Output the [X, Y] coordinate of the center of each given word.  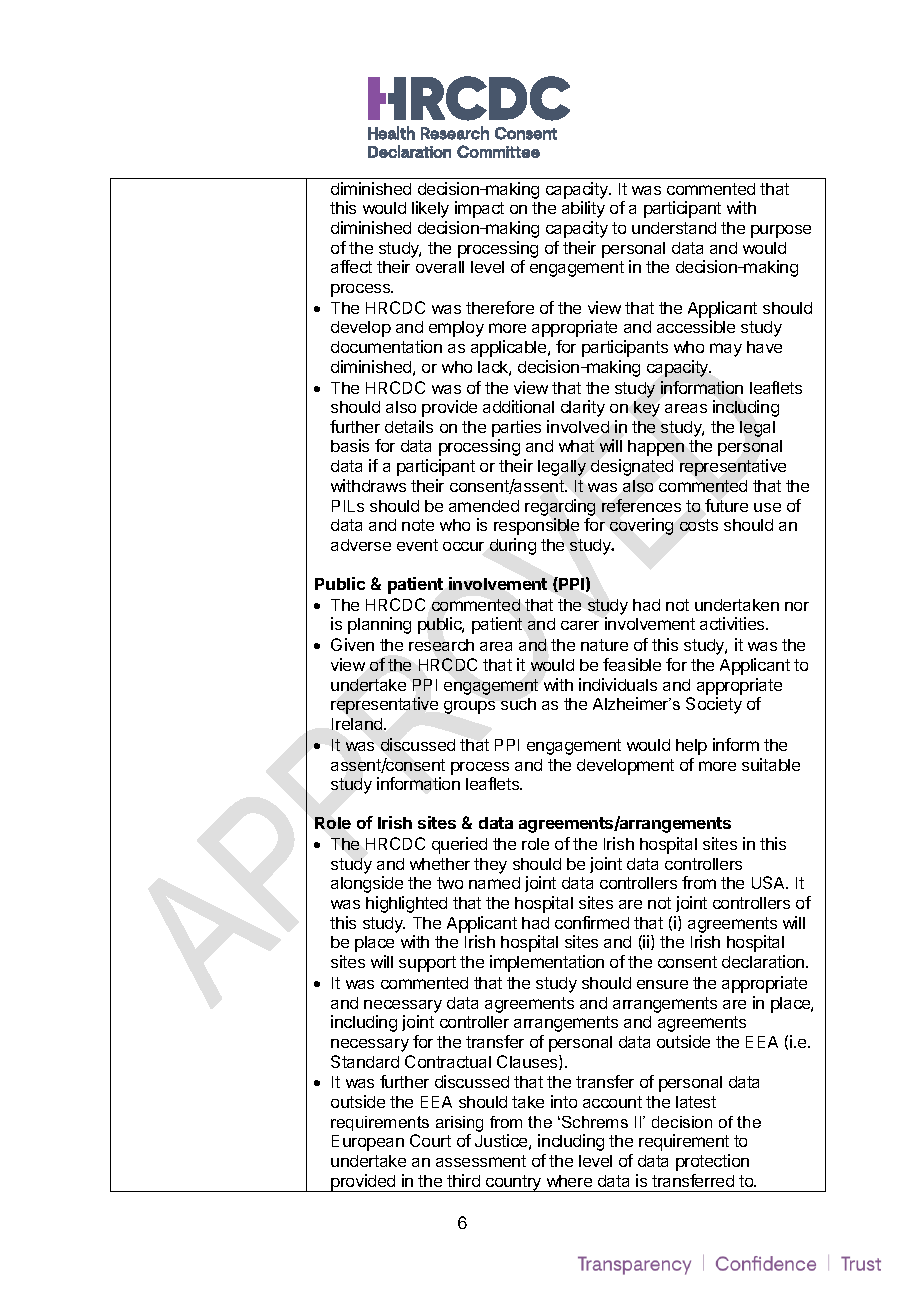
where [569, 1181]
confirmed [592, 922]
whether [440, 864]
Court [430, 1140]
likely [430, 209]
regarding [560, 507]
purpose [781, 231]
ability [583, 209]
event [417, 545]
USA [770, 882]
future [726, 505]
